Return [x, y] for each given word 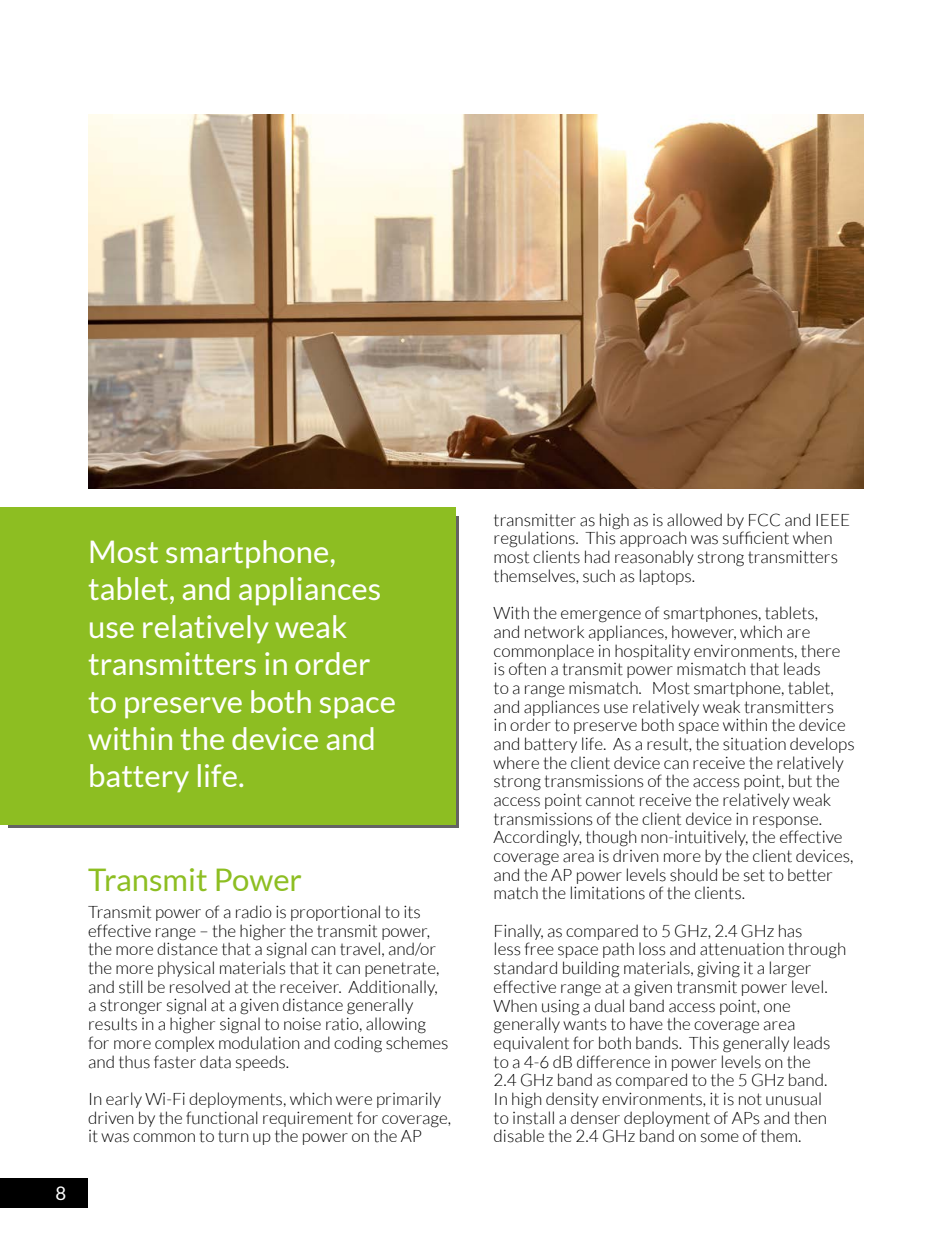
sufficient [756, 538]
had [597, 557]
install [533, 1116]
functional [222, 1118]
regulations [535, 539]
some [720, 1138]
